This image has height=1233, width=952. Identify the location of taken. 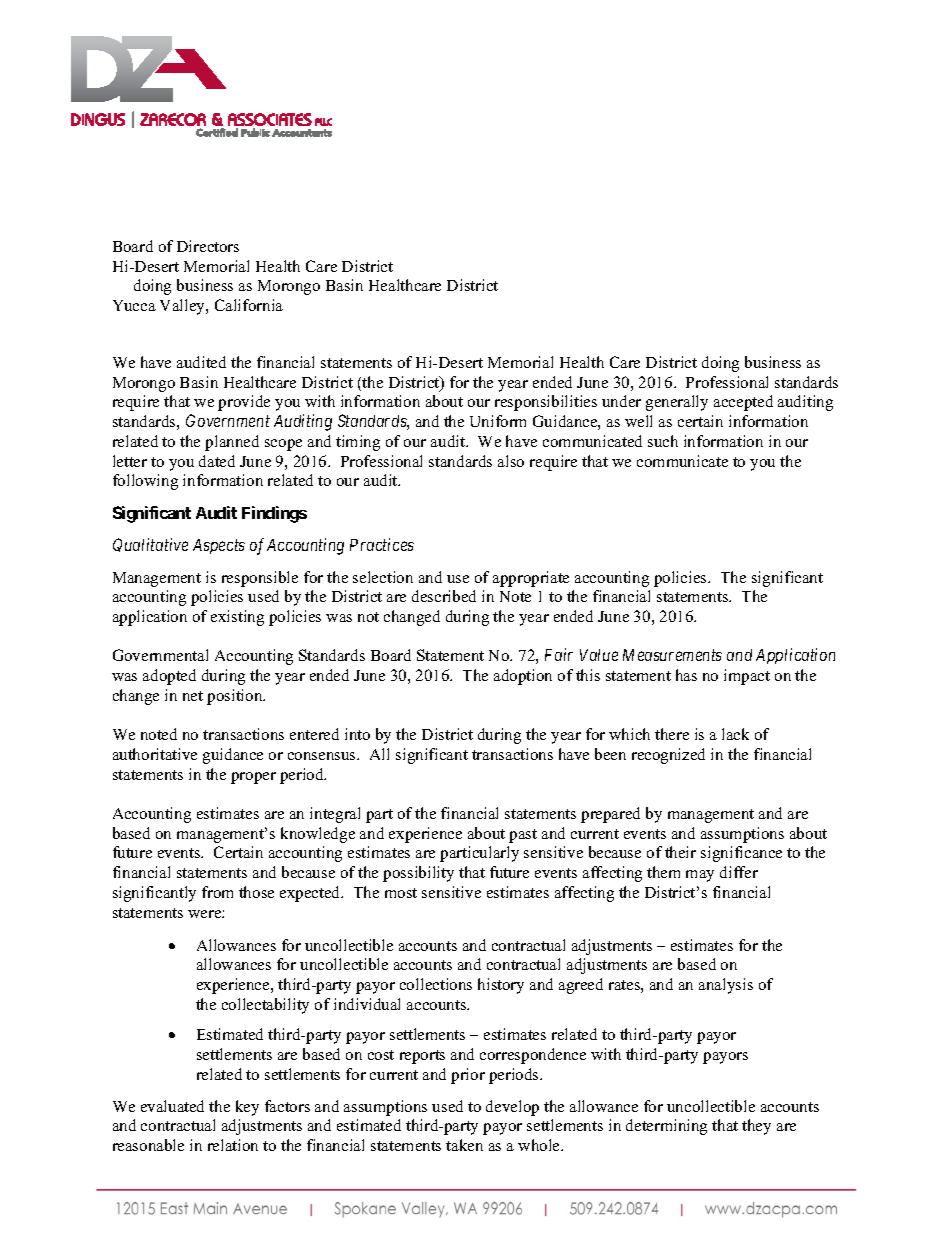
(464, 1145).
